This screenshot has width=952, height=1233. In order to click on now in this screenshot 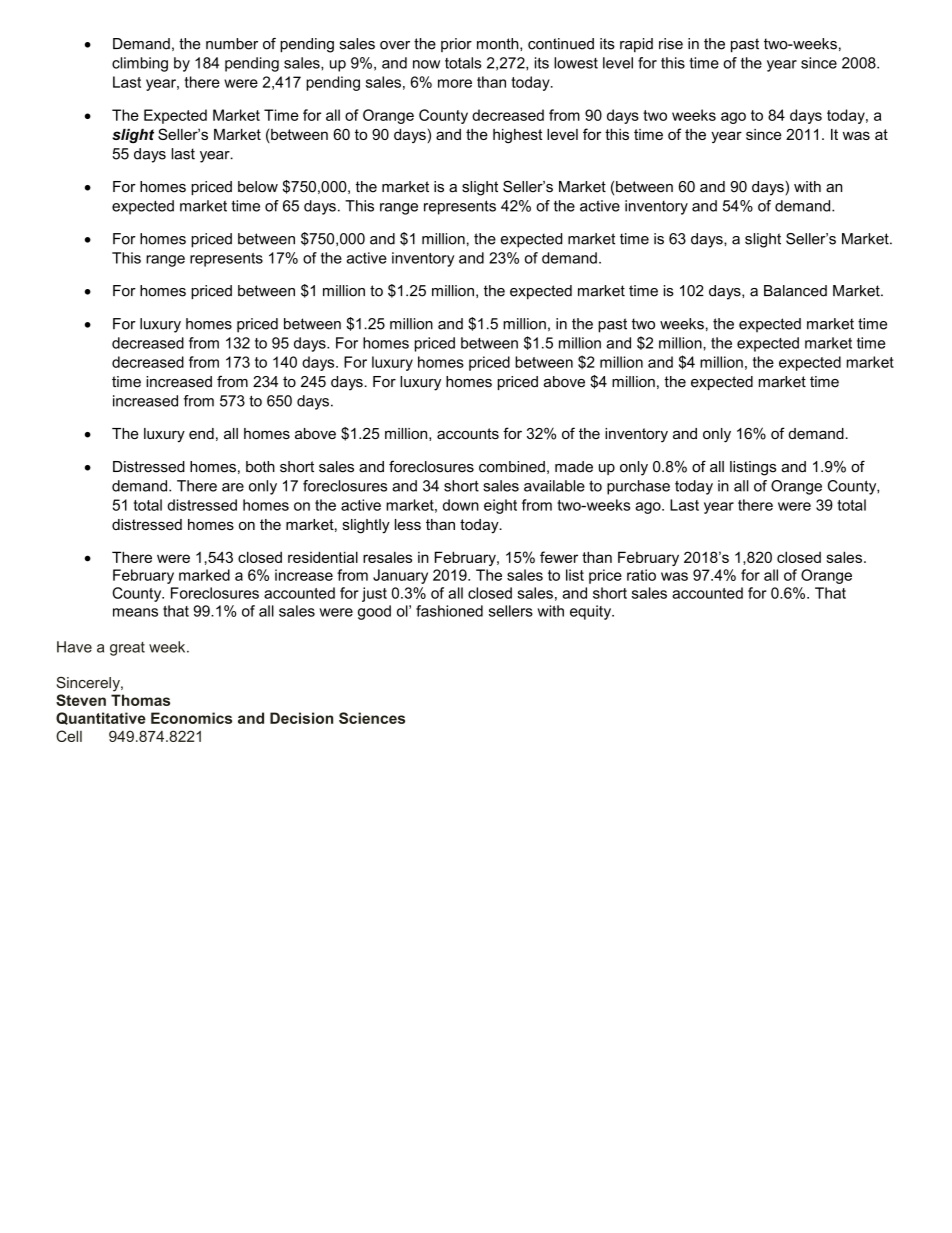, I will do `click(426, 64)`.
